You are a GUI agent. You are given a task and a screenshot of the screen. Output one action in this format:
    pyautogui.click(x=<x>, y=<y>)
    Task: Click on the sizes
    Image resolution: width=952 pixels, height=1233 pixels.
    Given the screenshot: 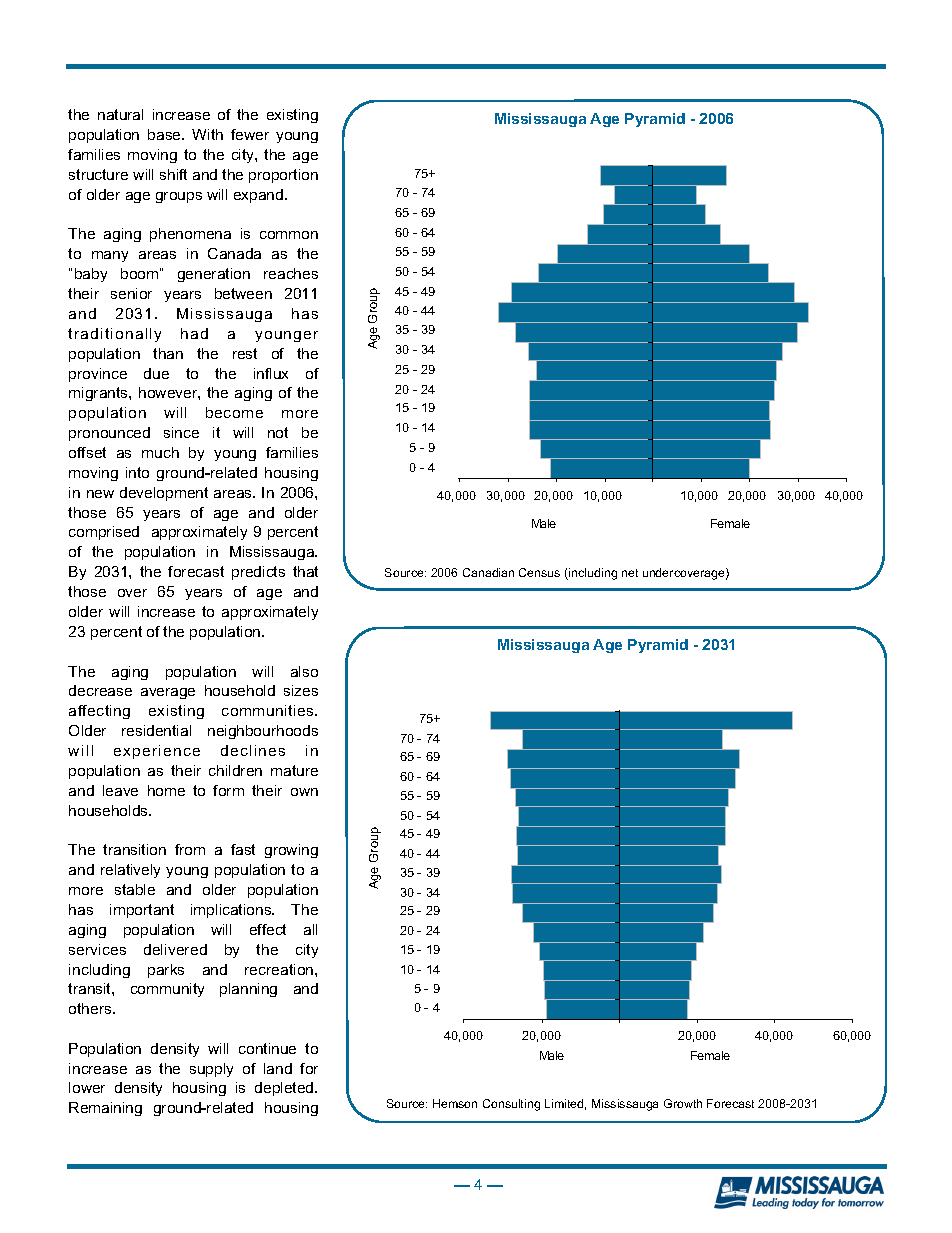 What is the action you would take?
    pyautogui.click(x=301, y=690)
